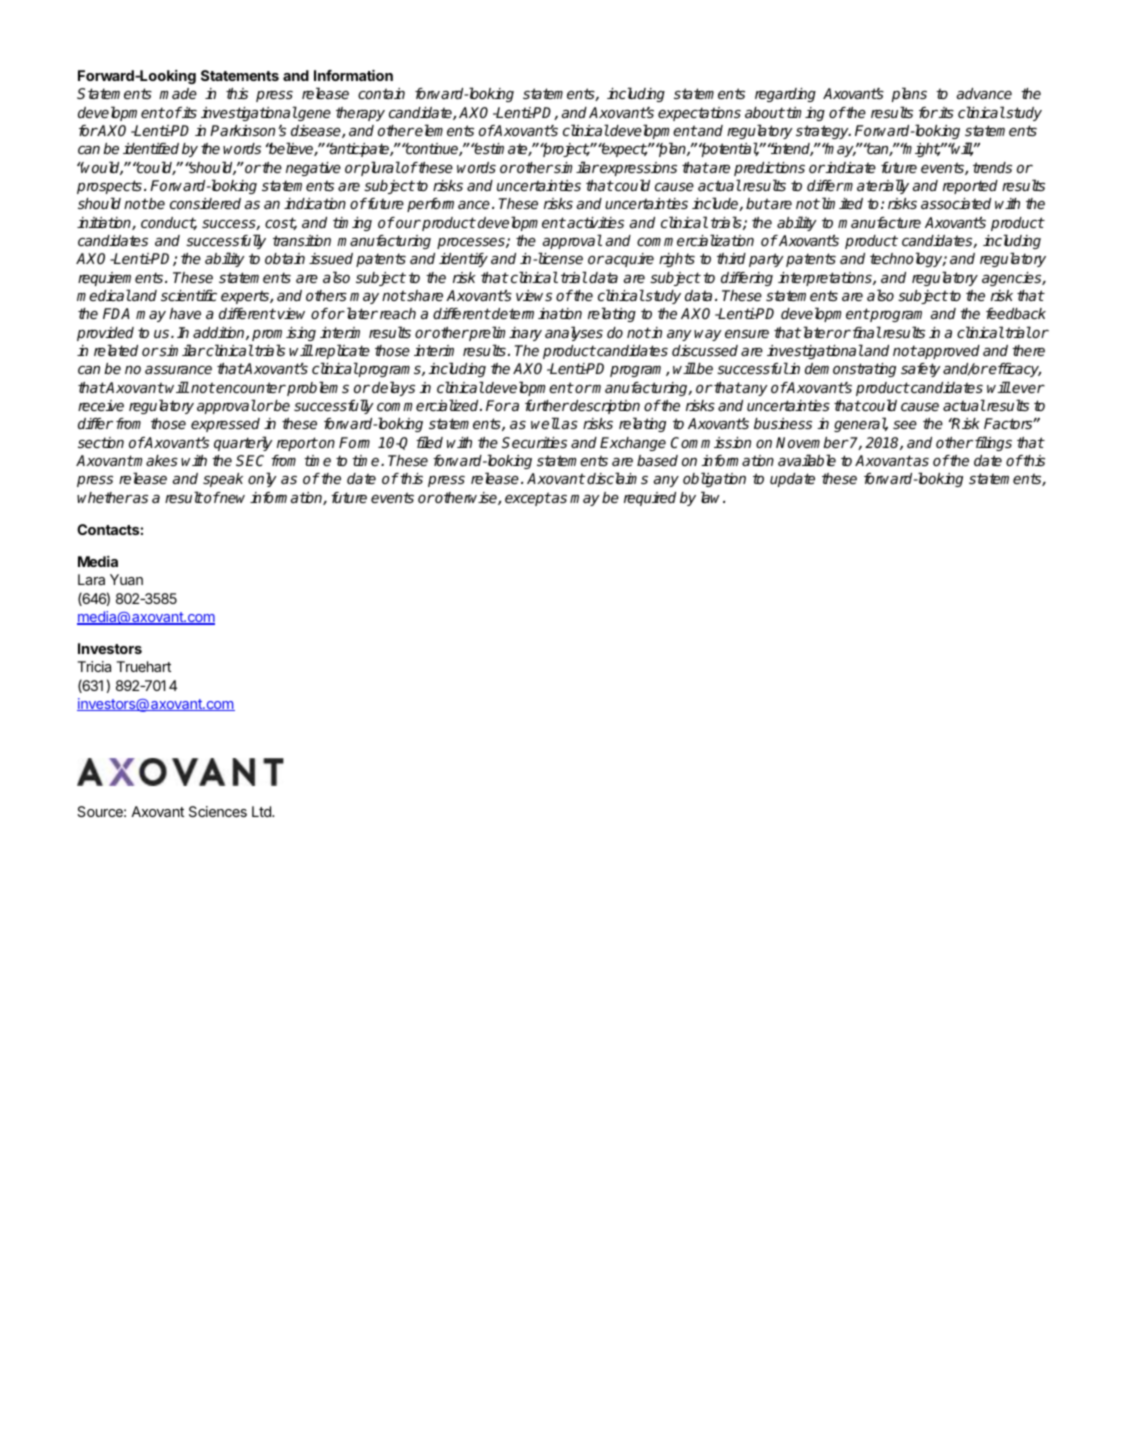 The width and height of the image is (1122, 1452). What do you see at coordinates (444, 130) in the image?
I see `elements` at bounding box center [444, 130].
